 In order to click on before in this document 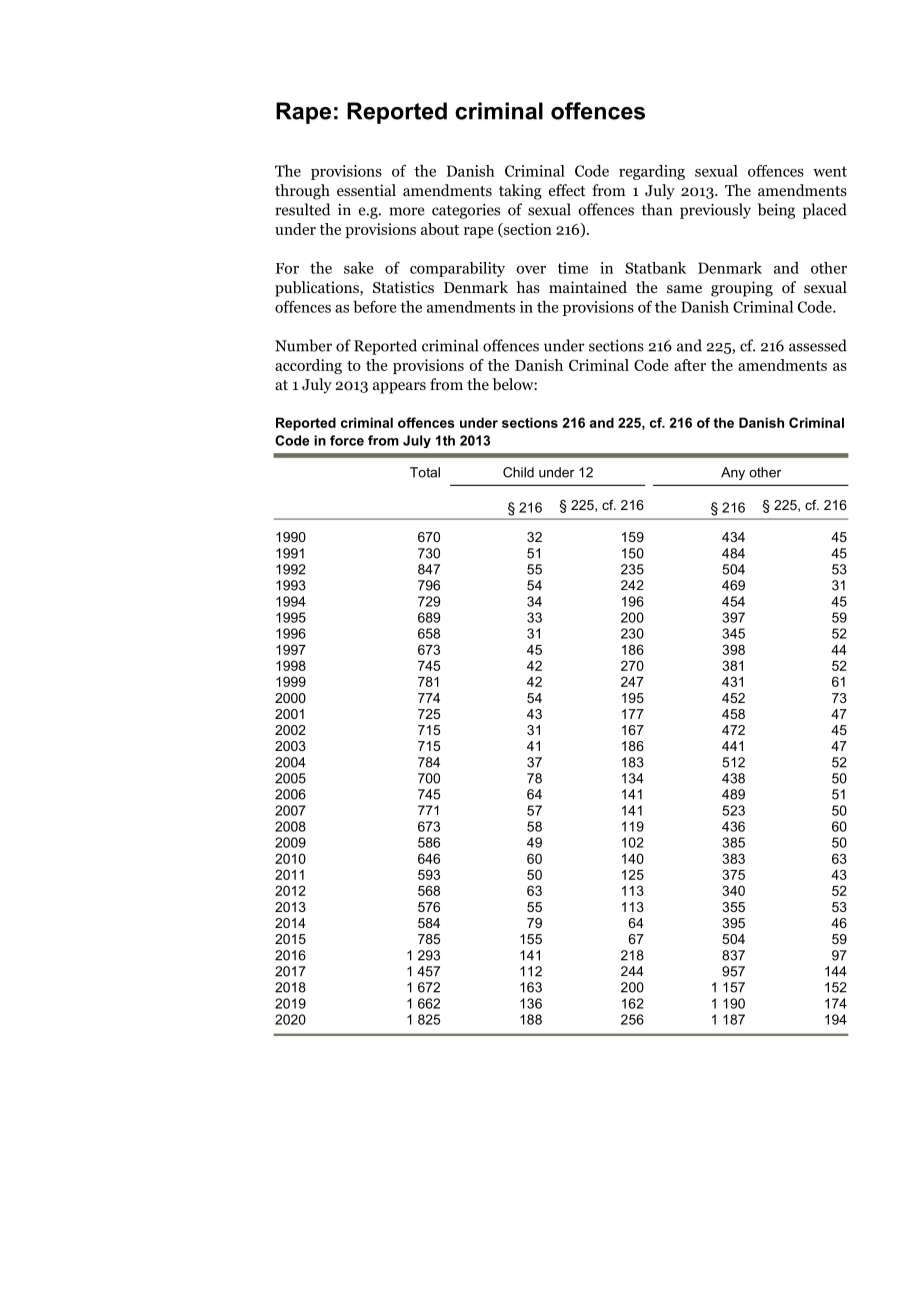, I will do `click(374, 306)`.
